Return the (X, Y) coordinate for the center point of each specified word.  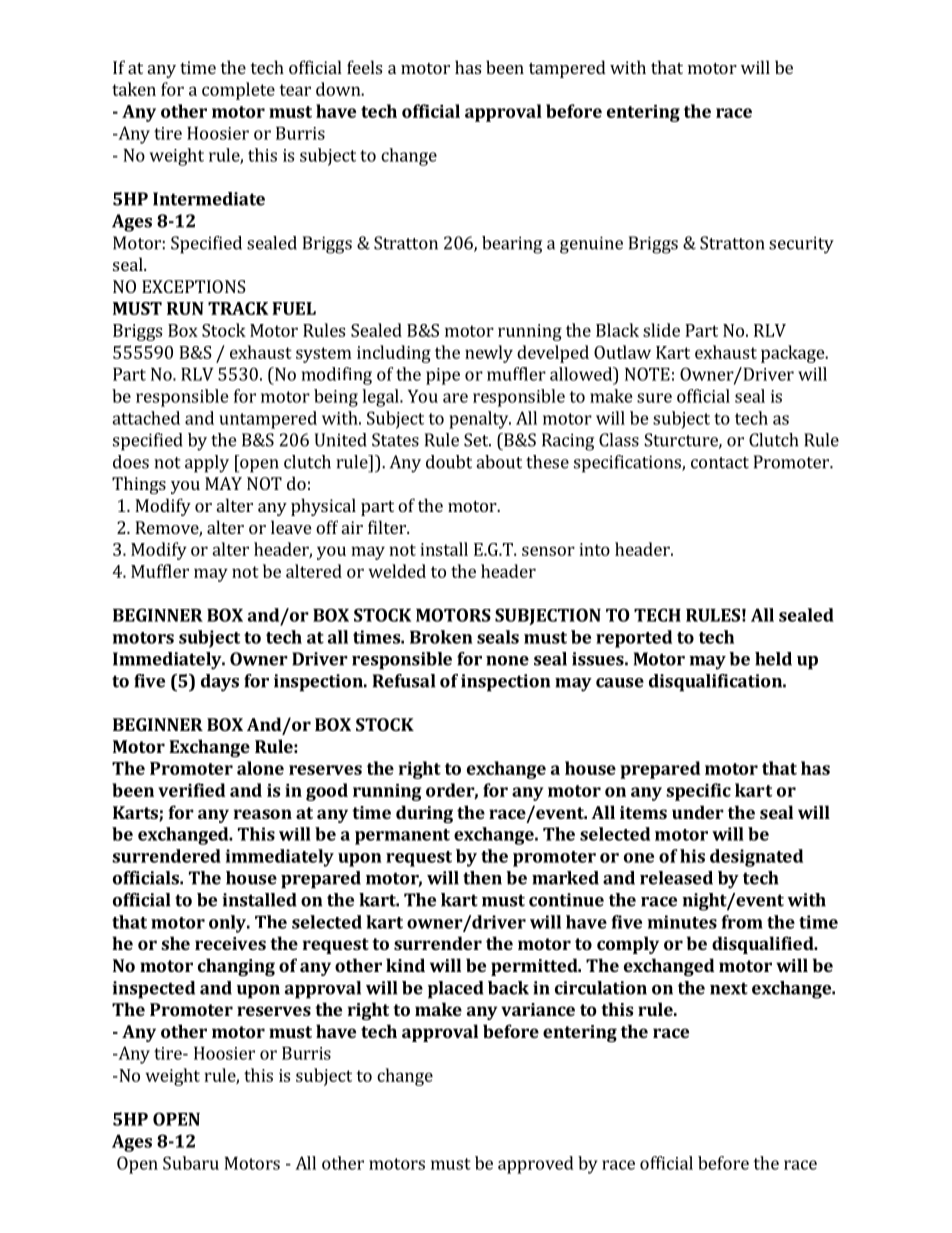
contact (720, 463)
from (742, 922)
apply (207, 464)
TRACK (238, 308)
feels (364, 67)
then (482, 878)
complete (238, 91)
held (773, 659)
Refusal (404, 681)
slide (661, 330)
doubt (449, 462)
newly (489, 354)
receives (230, 943)
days (220, 683)
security (801, 245)
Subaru (191, 1163)
